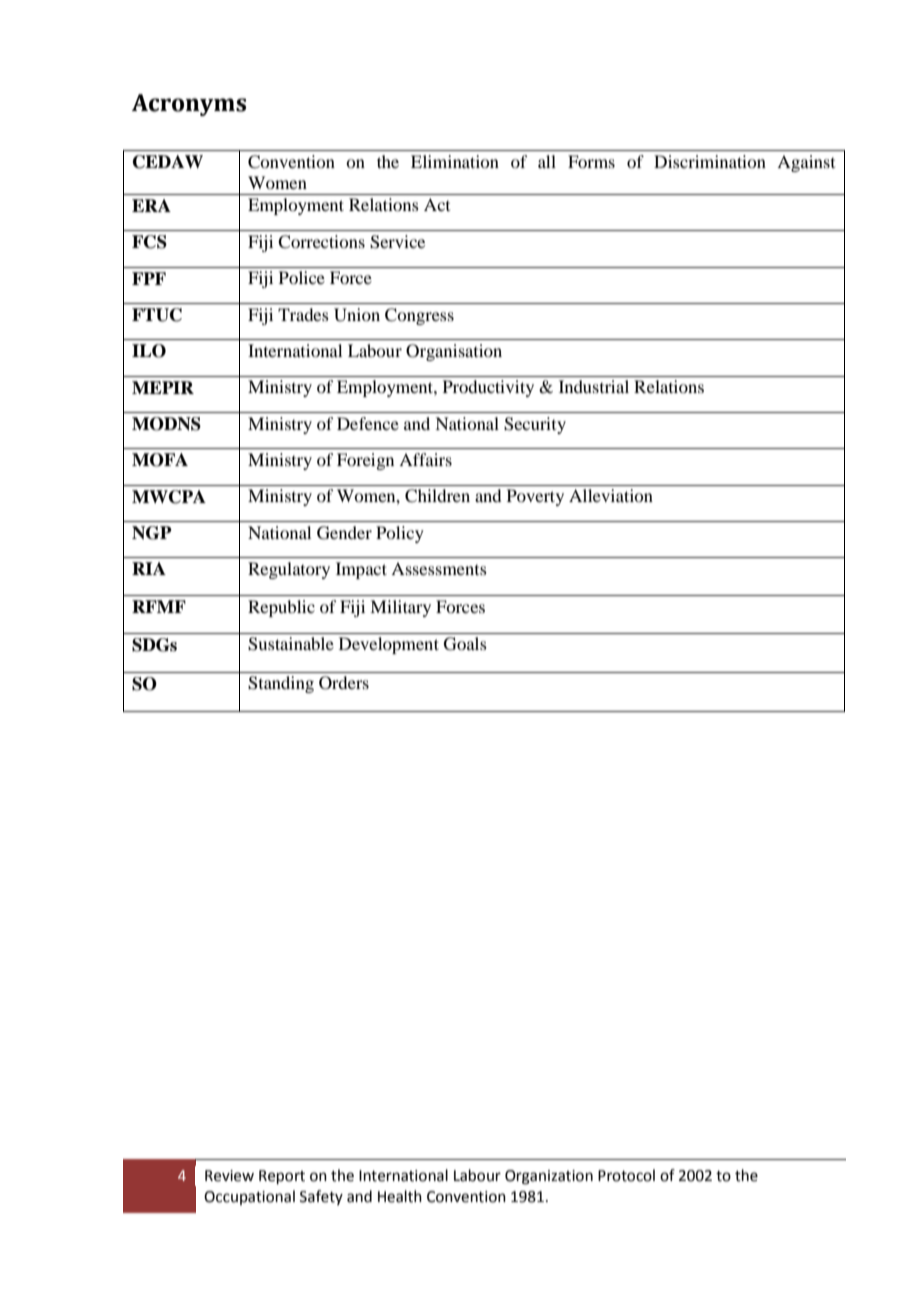  Describe the element at coordinates (465, 644) in the screenshot. I see `Goals` at that location.
